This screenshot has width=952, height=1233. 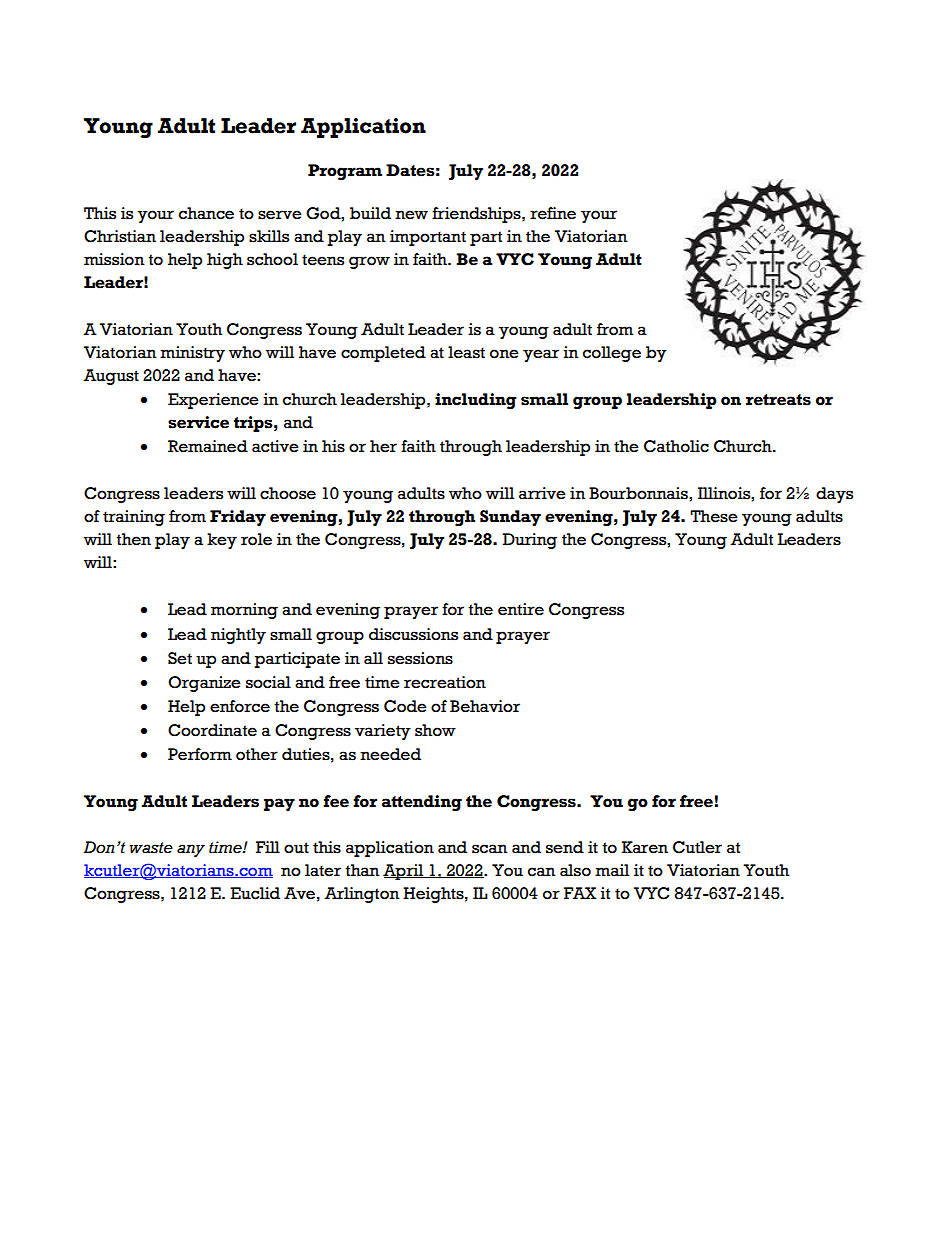 What do you see at coordinates (553, 213) in the screenshot?
I see `refine` at bounding box center [553, 213].
